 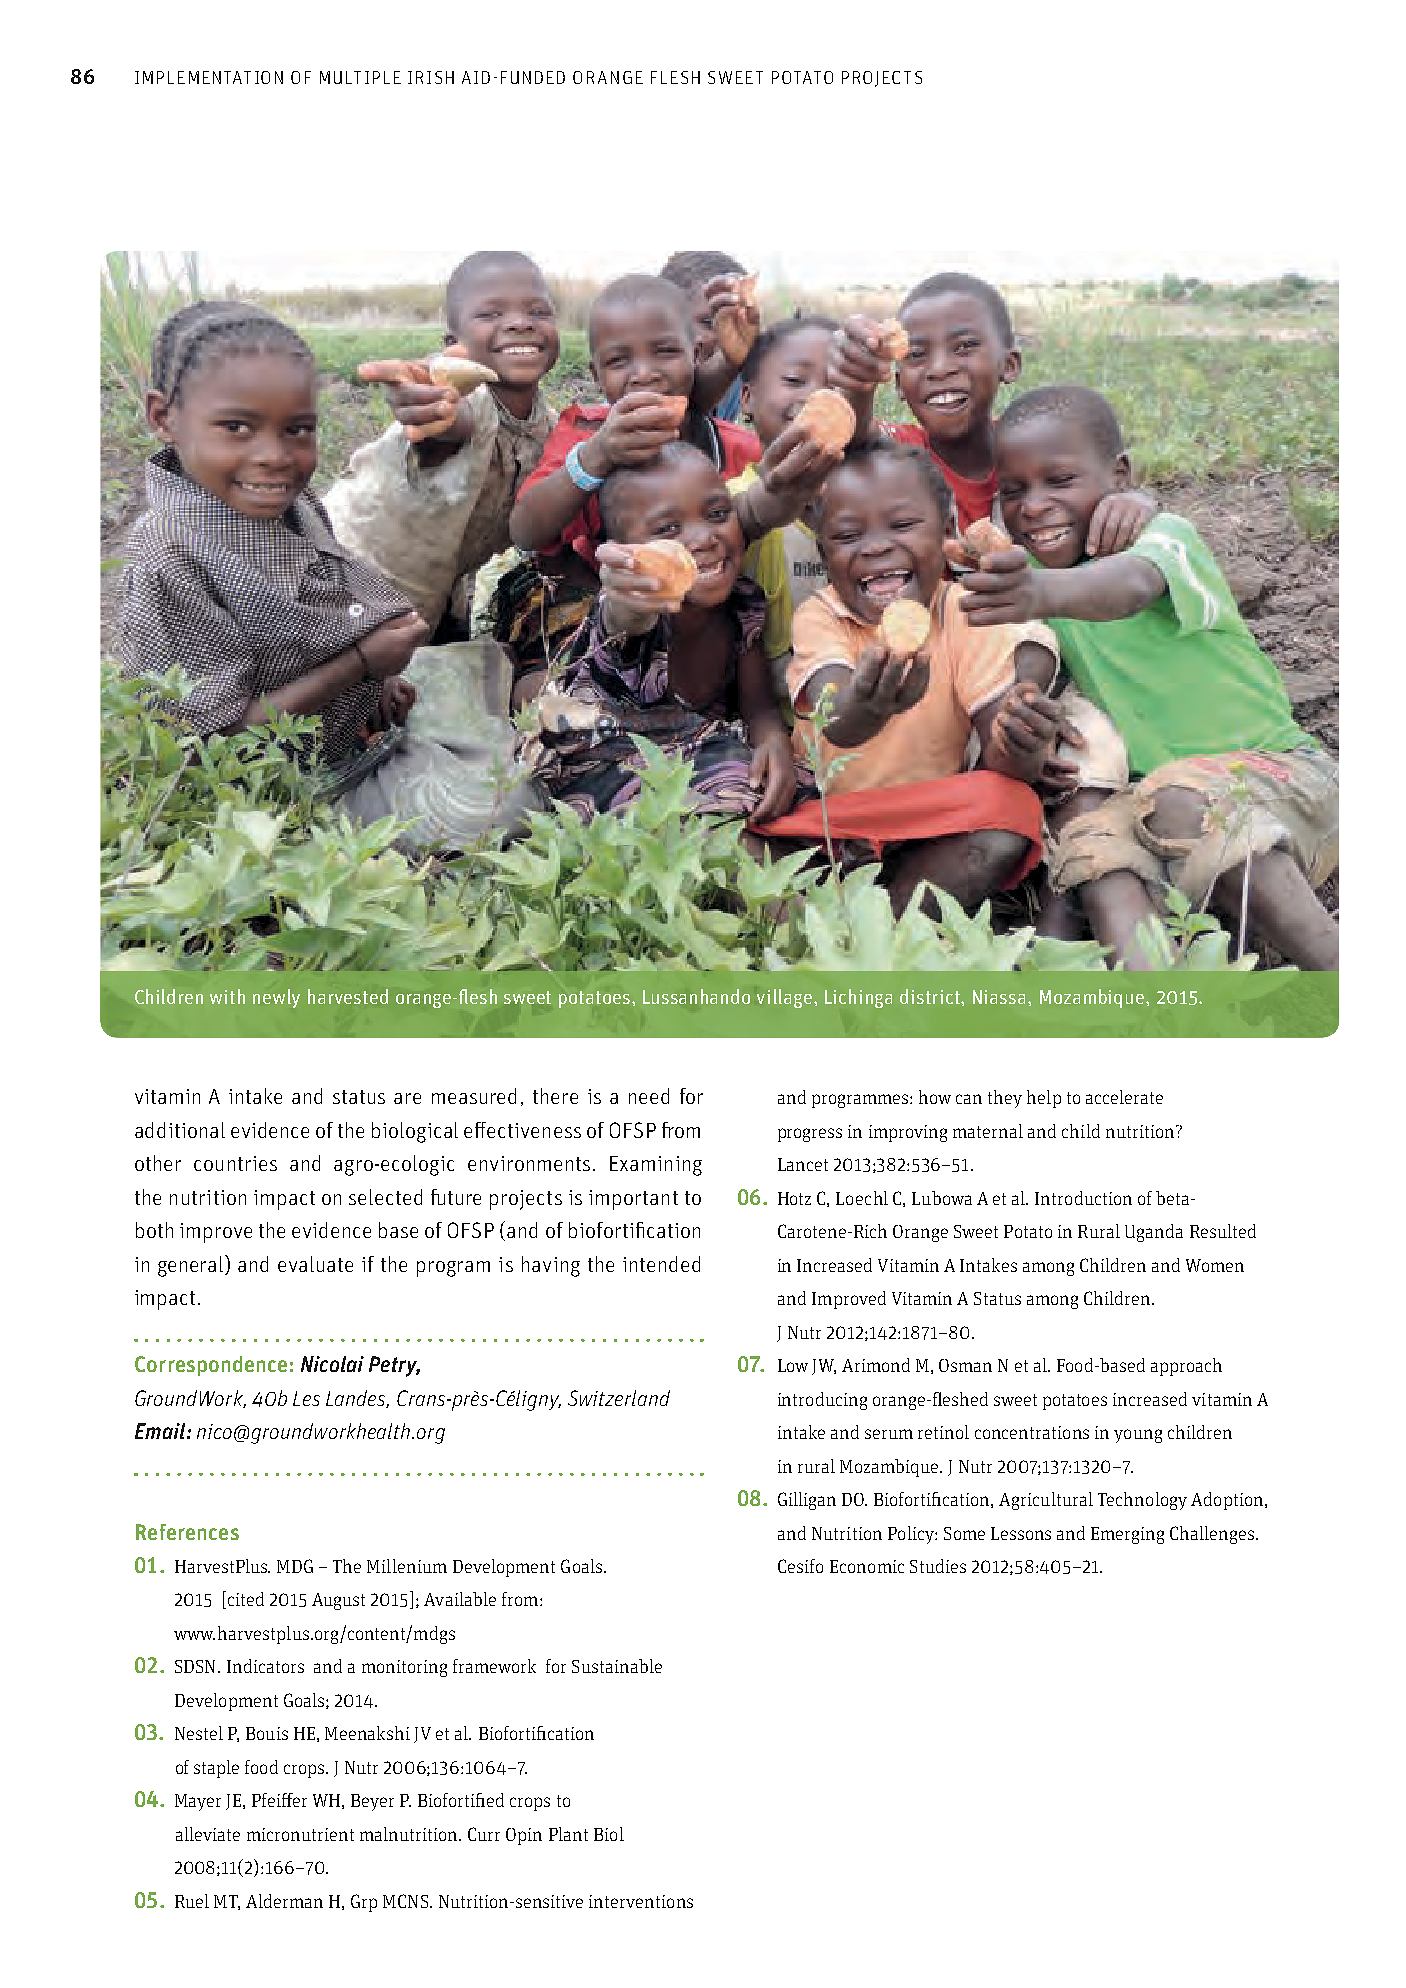 What do you see at coordinates (276, 998) in the page?
I see `newly` at bounding box center [276, 998].
